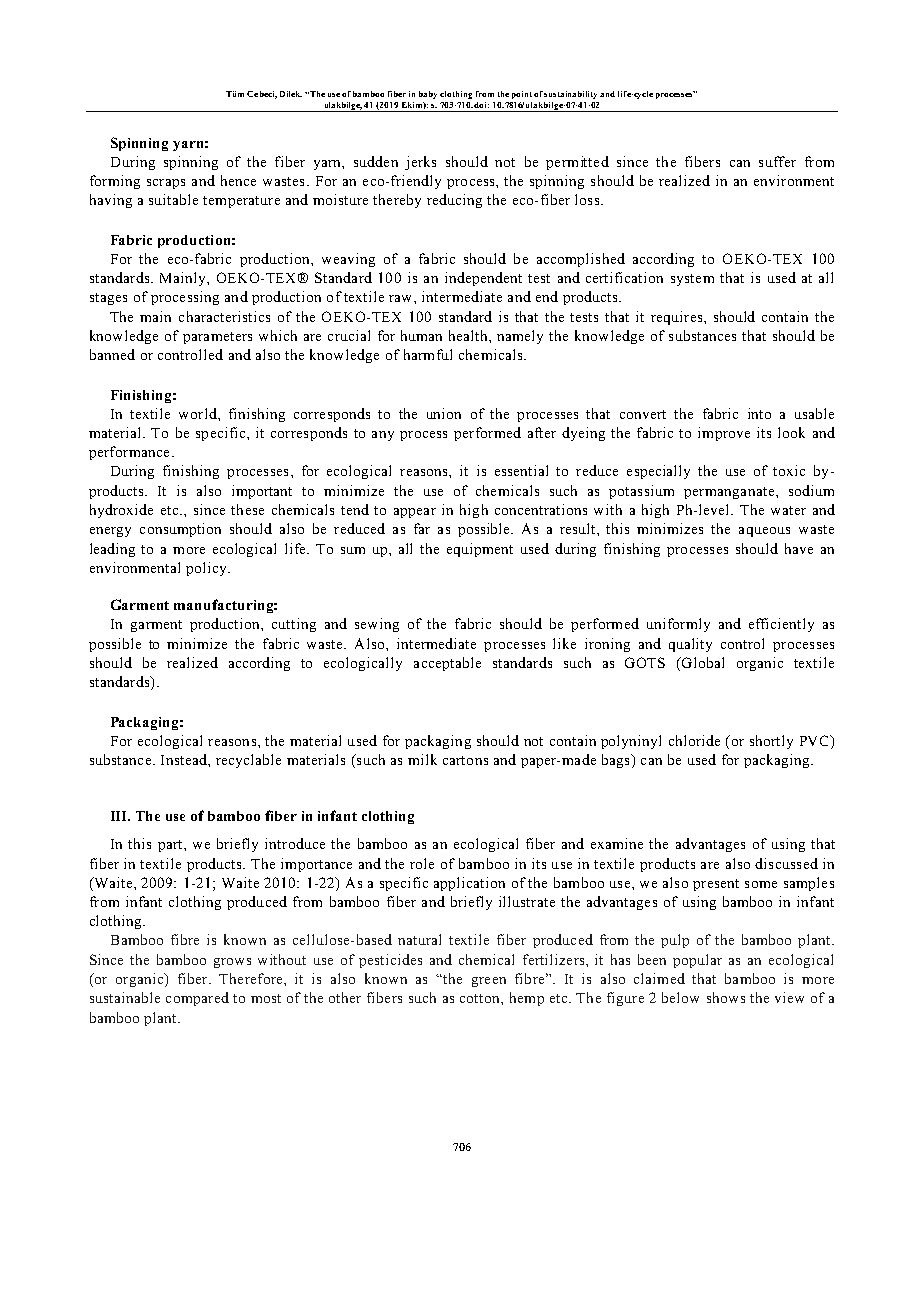  Describe the element at coordinates (489, 982) in the screenshot. I see `green` at that location.
